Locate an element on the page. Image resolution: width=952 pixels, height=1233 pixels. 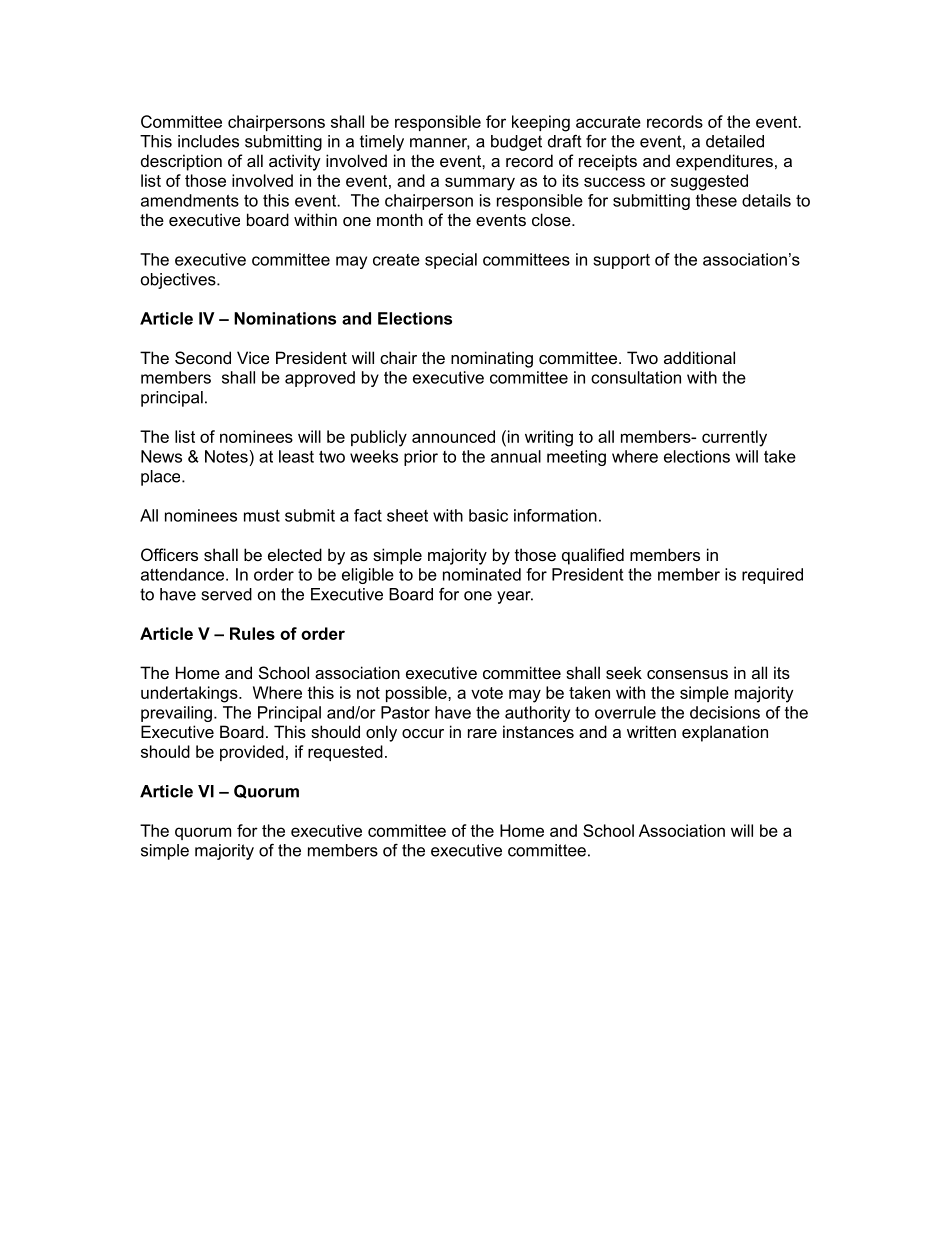
includes is located at coordinates (208, 141).
